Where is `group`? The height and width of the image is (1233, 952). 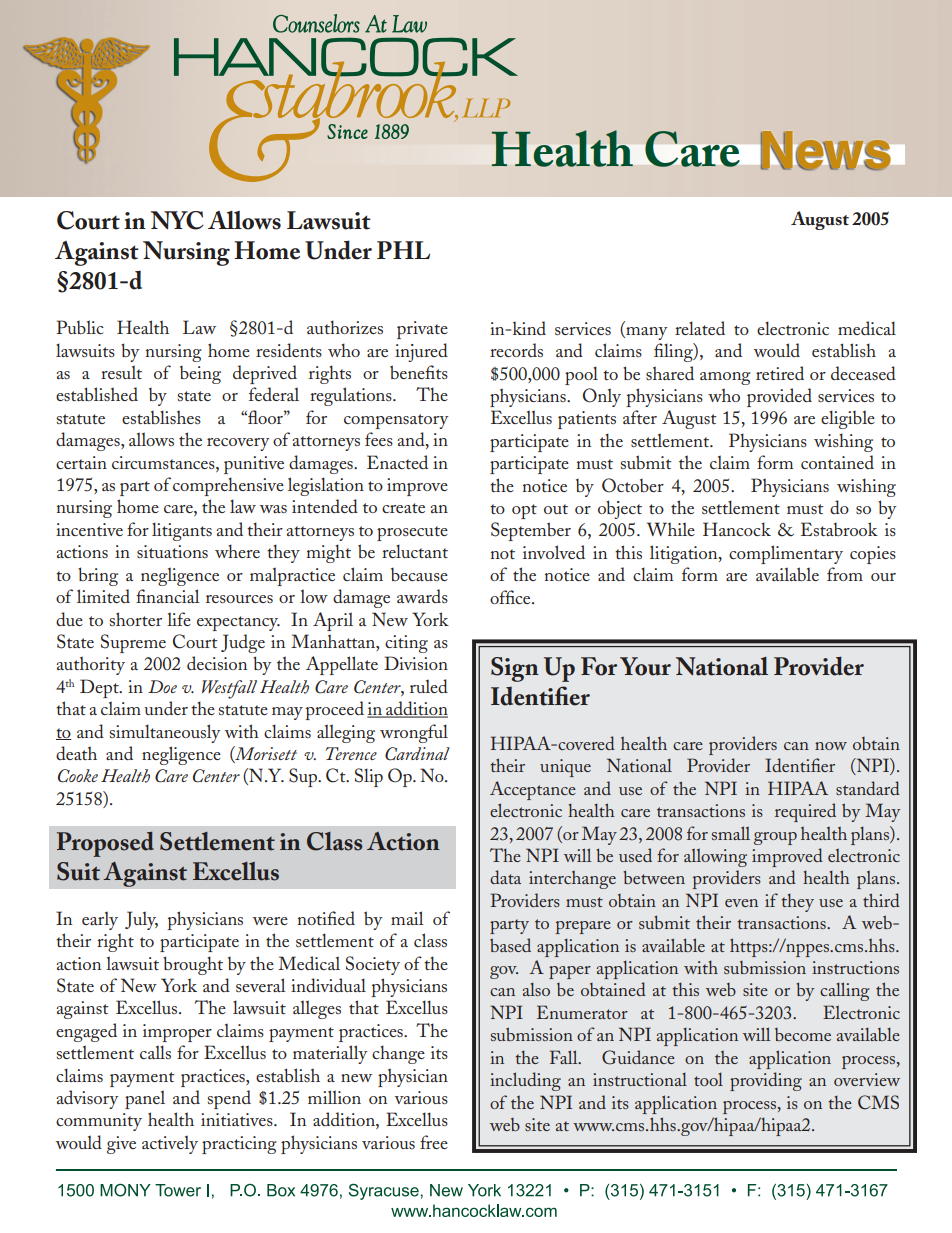 group is located at coordinates (775, 838).
